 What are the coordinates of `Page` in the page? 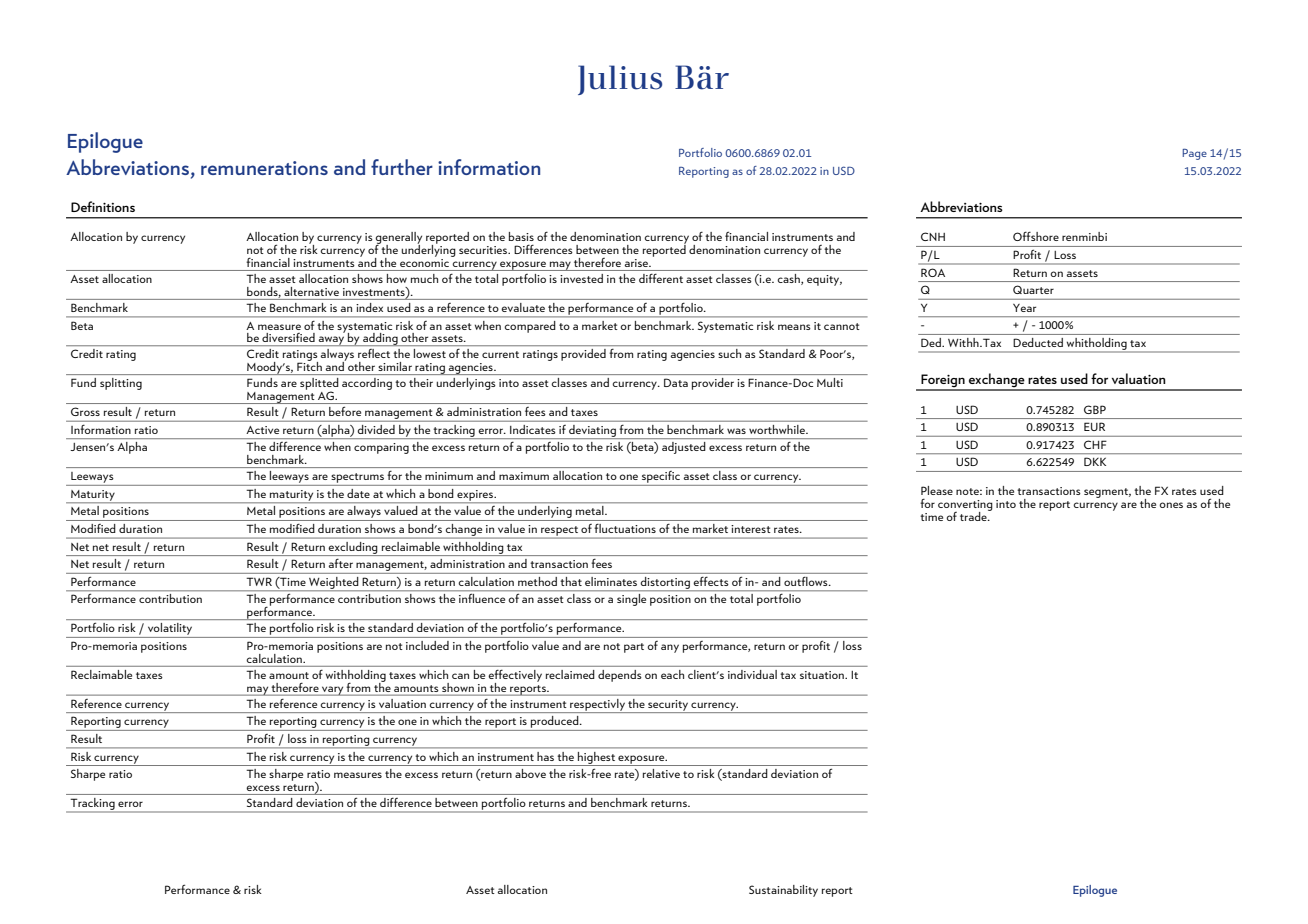 It's located at (1194, 154).
